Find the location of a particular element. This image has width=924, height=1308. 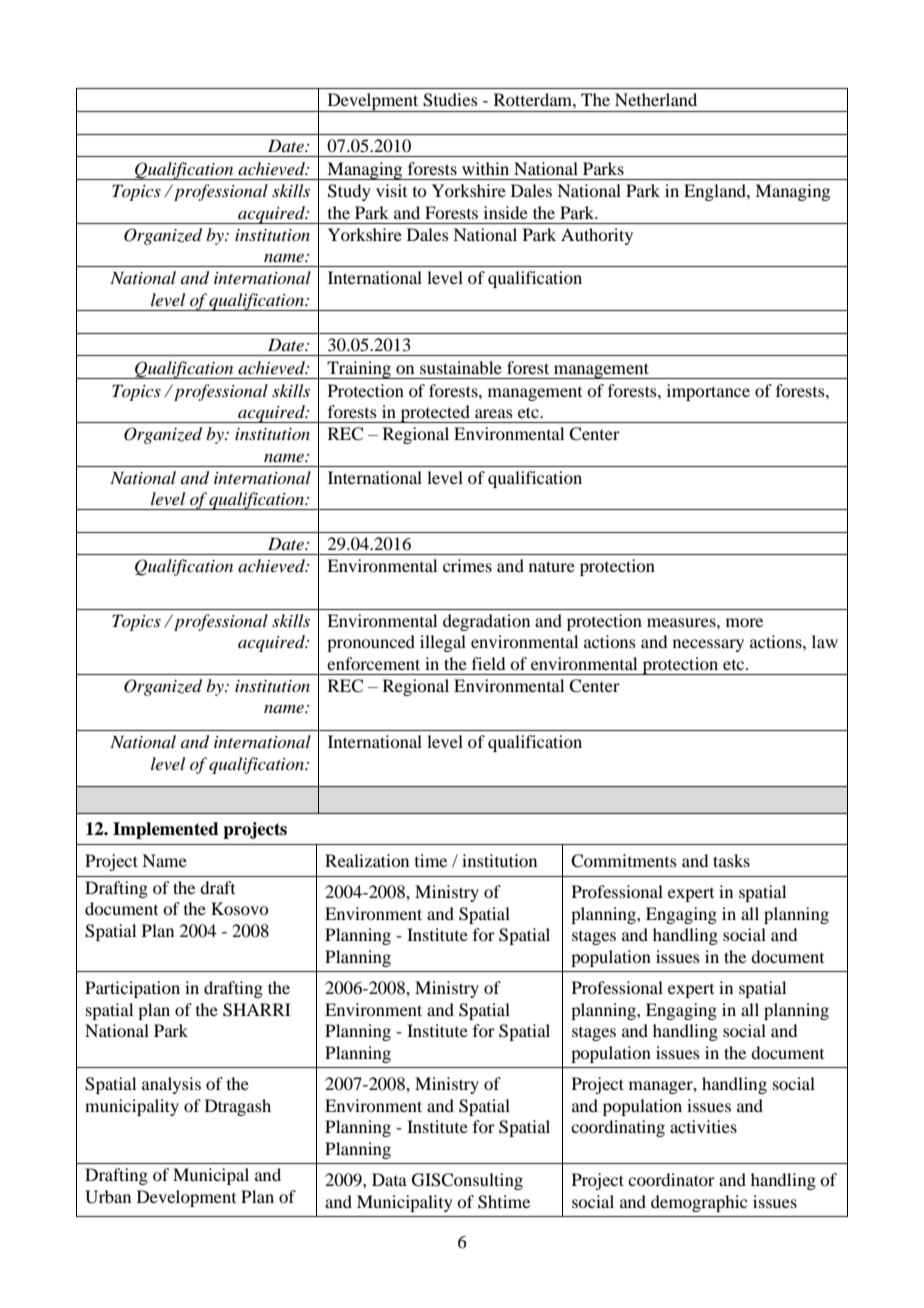

necessary is located at coordinates (708, 645).
